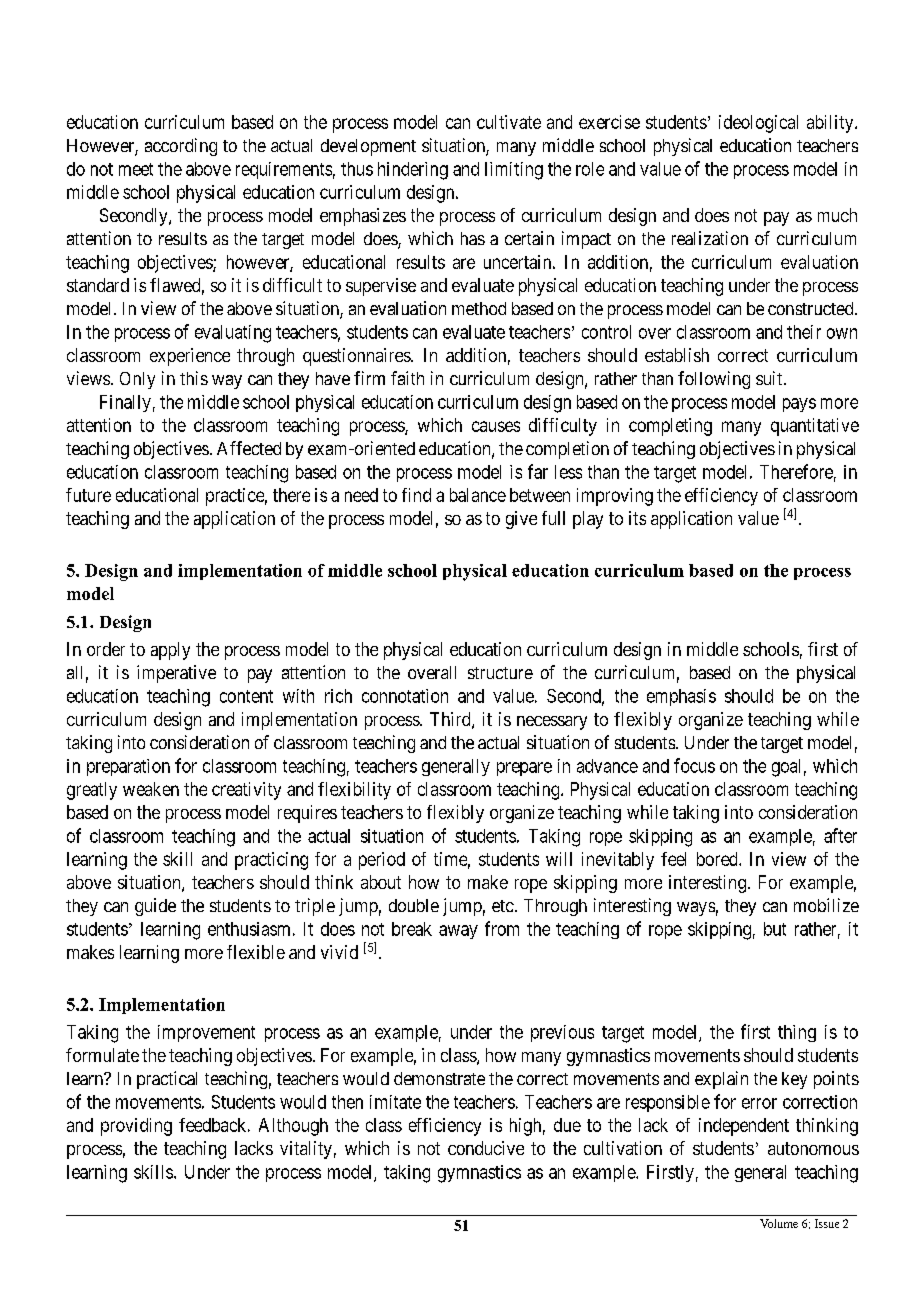  I want to click on according, so click(181, 147).
